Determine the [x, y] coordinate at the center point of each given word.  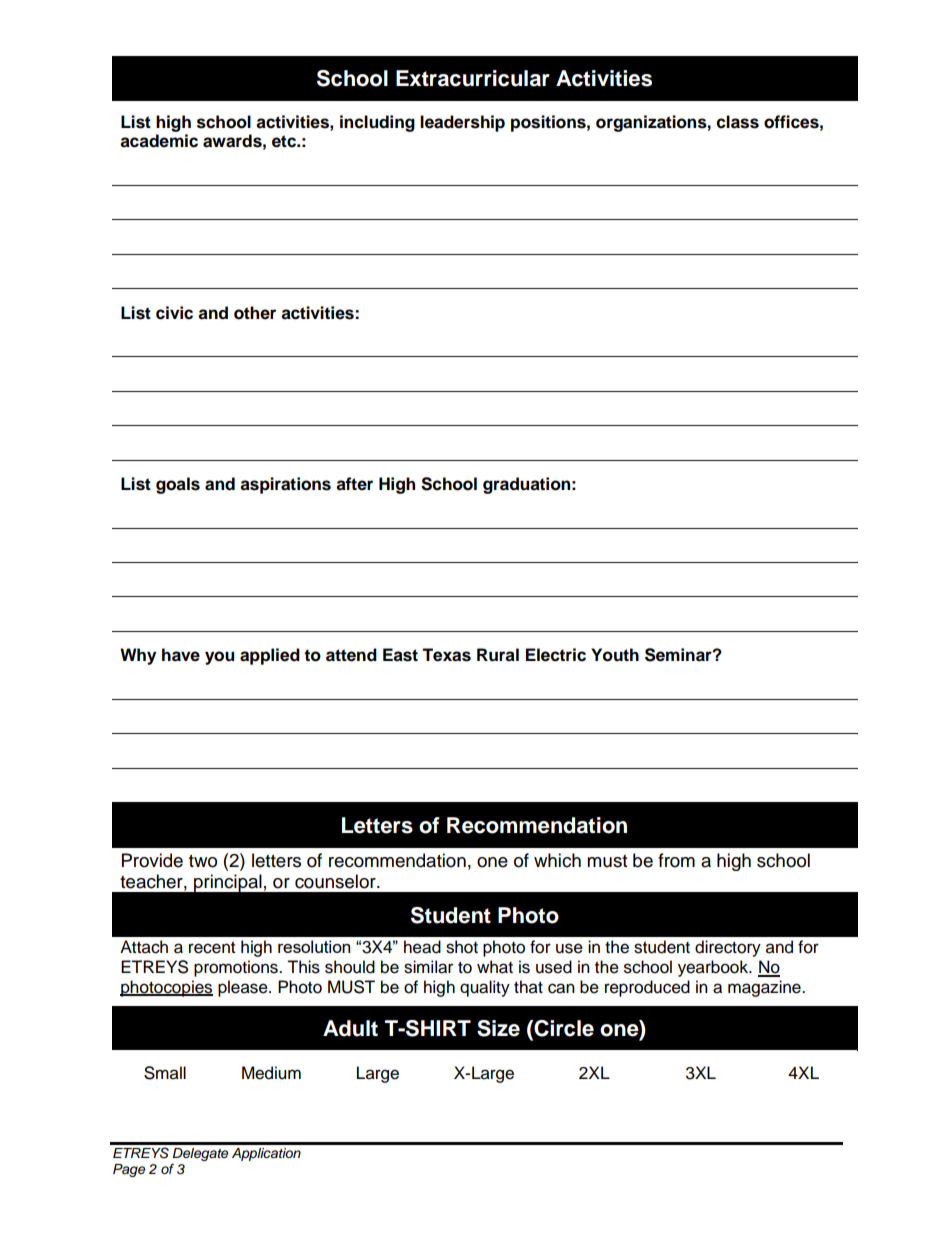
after [354, 484]
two [203, 861]
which [557, 860]
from [676, 860]
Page [129, 1170]
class [738, 122]
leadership [462, 123]
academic [159, 141]
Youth [615, 655]
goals [178, 485]
